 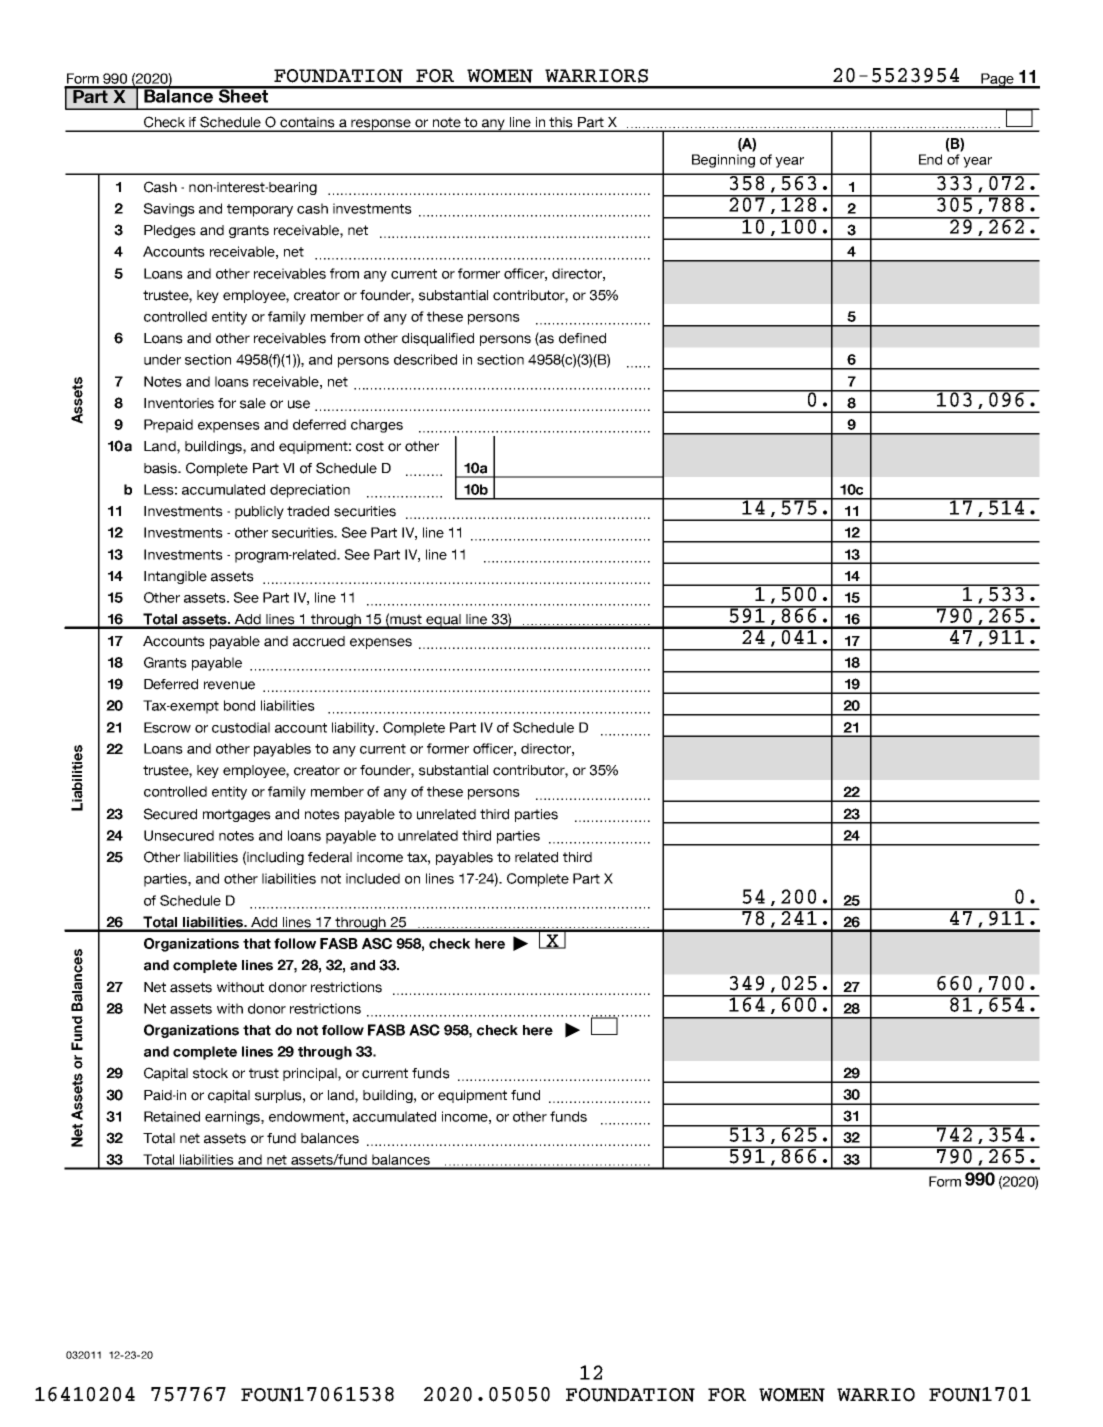 I want to click on Sheet, so click(x=243, y=95).
